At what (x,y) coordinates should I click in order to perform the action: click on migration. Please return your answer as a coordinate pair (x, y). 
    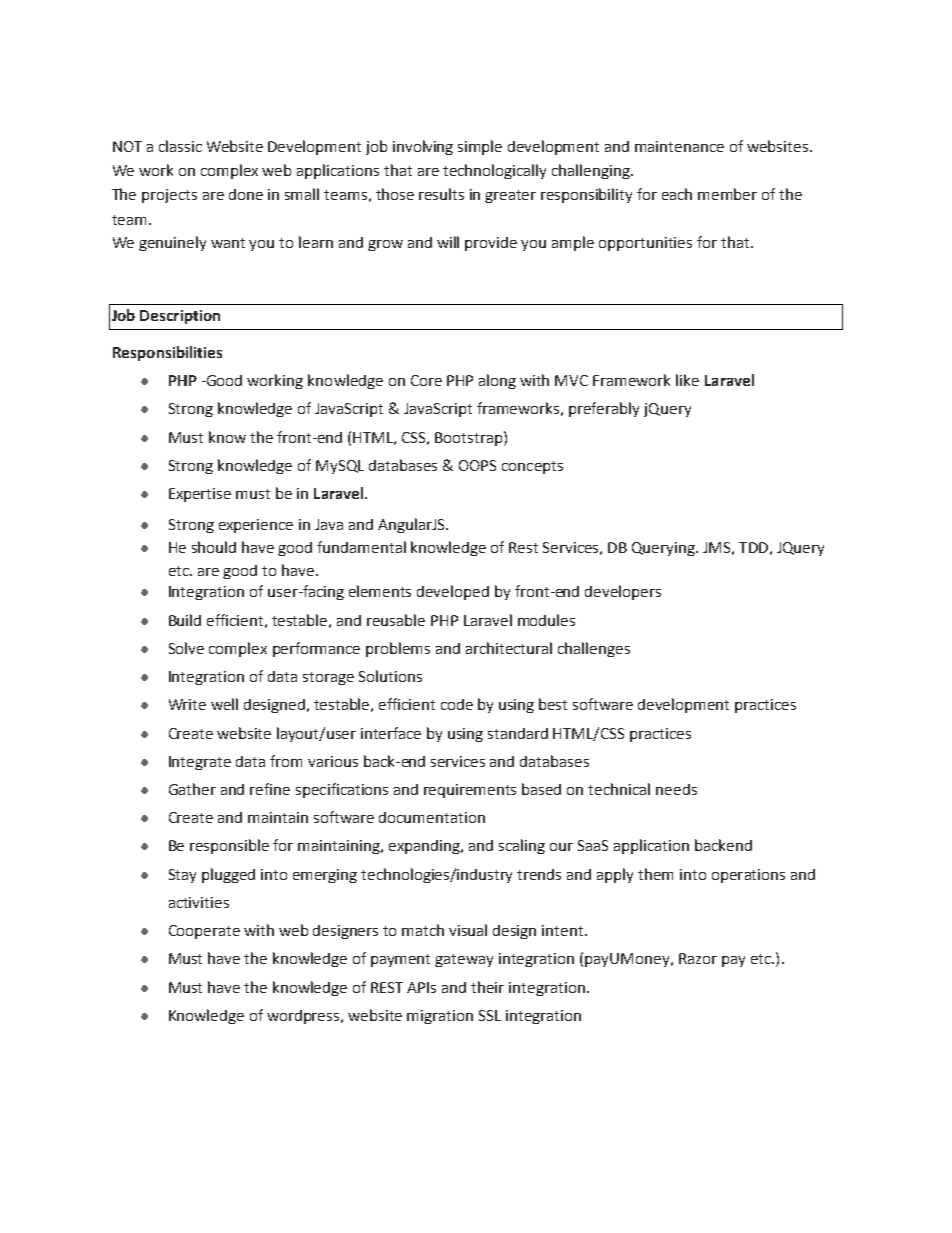
    Looking at the image, I should click on (440, 1017).
